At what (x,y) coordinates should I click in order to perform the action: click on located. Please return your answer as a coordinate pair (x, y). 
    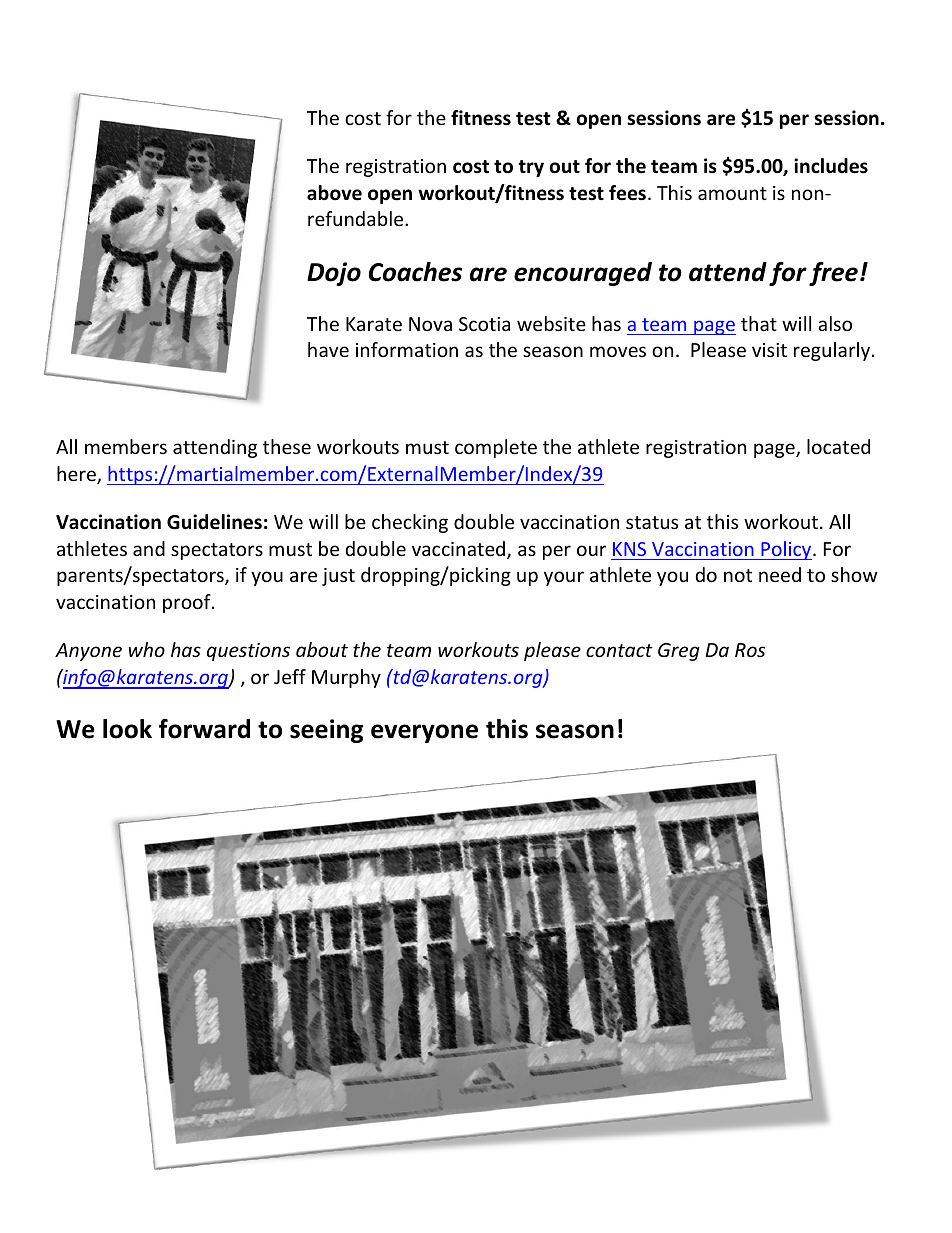
    Looking at the image, I should click on (838, 446).
